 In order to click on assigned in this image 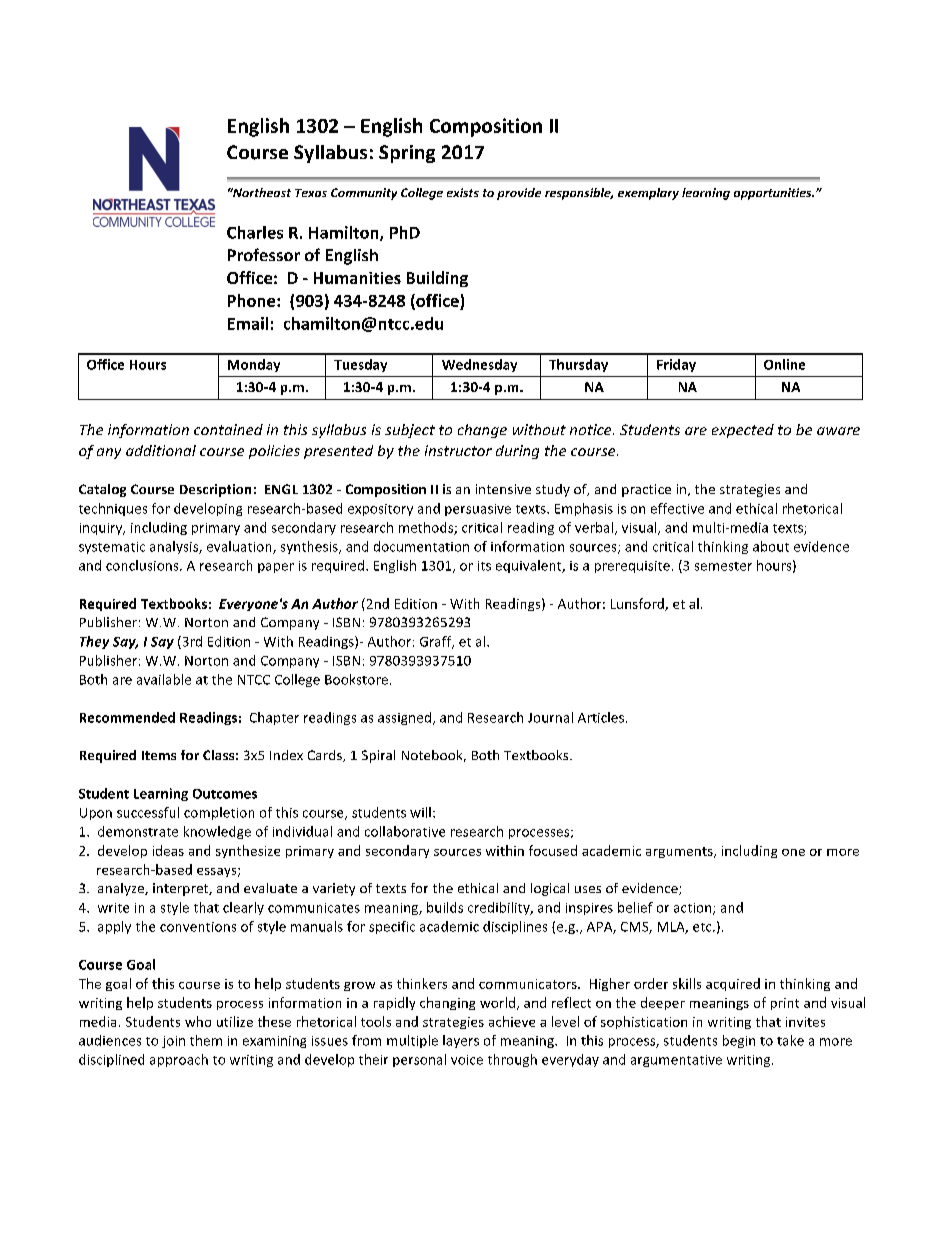, I will do `click(404, 718)`.
